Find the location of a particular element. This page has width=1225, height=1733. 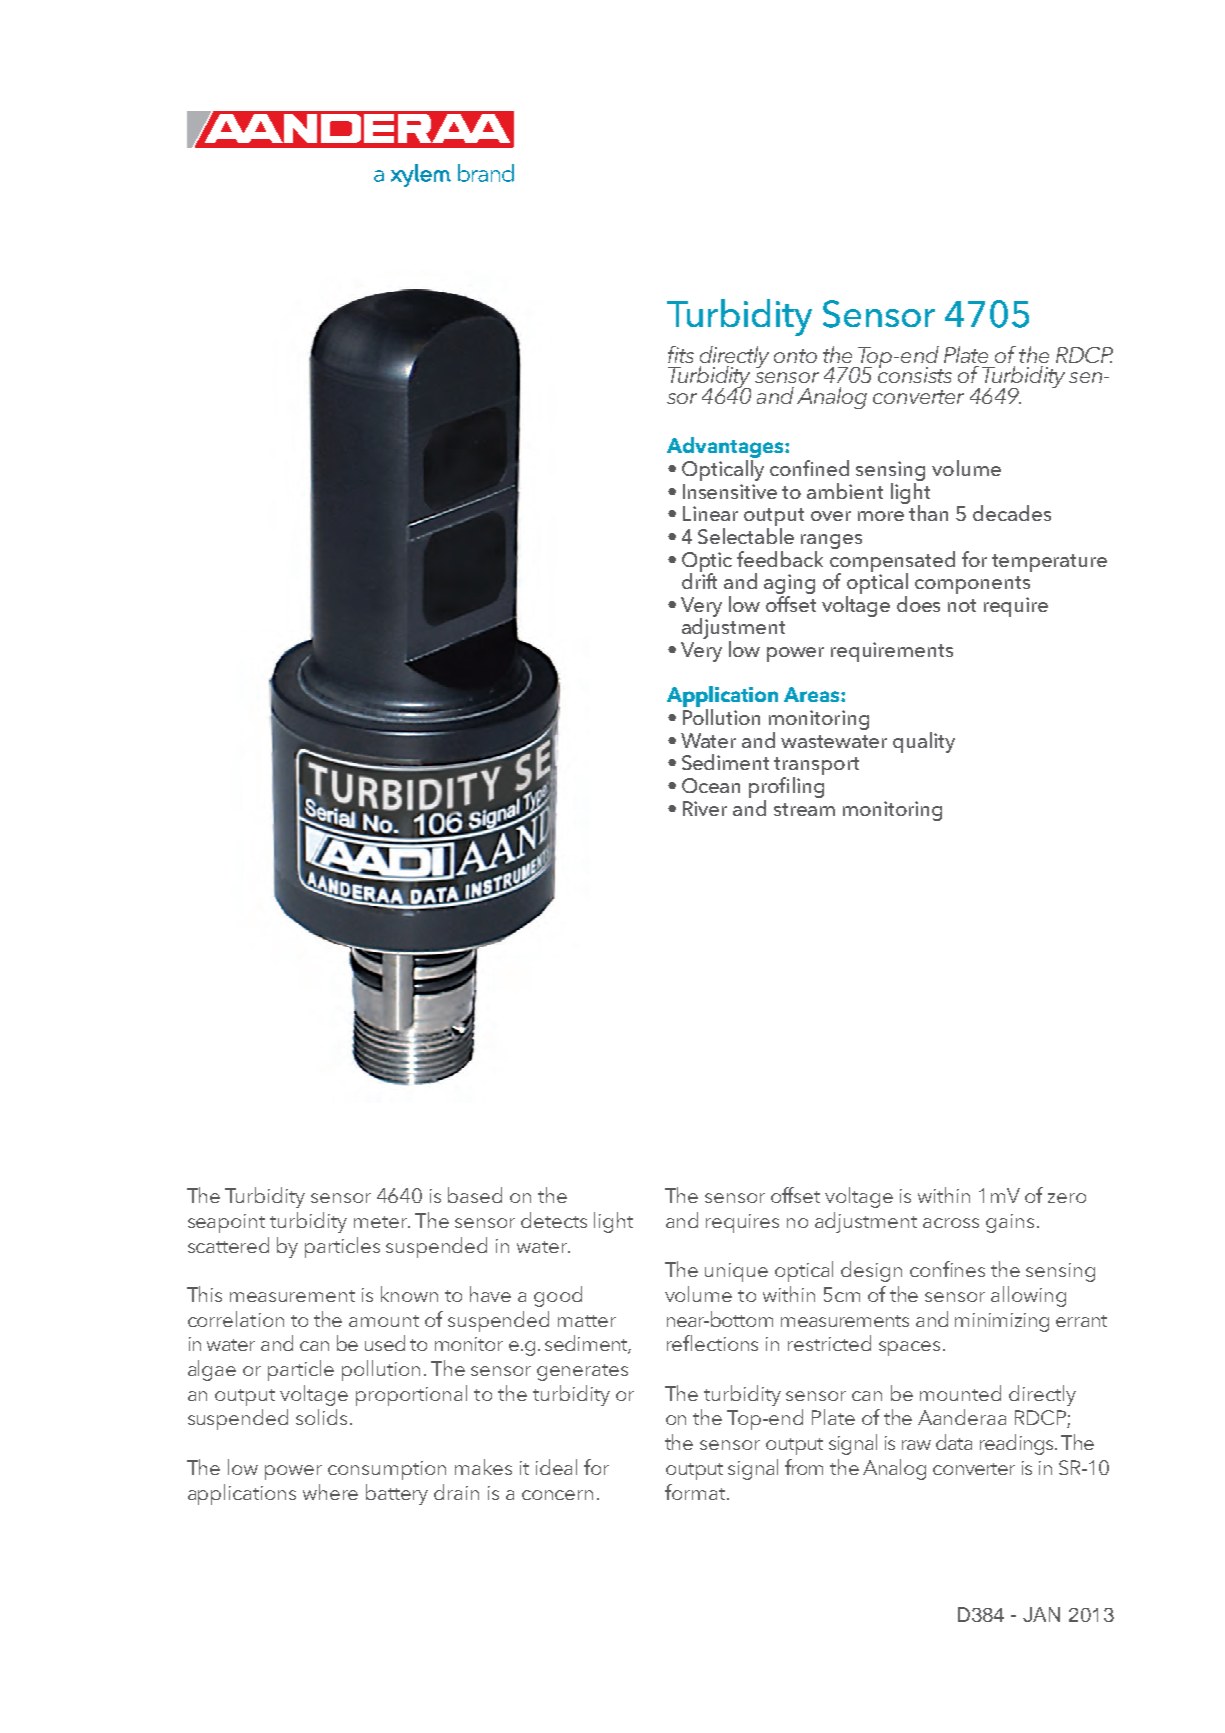

River is located at coordinates (705, 808).
